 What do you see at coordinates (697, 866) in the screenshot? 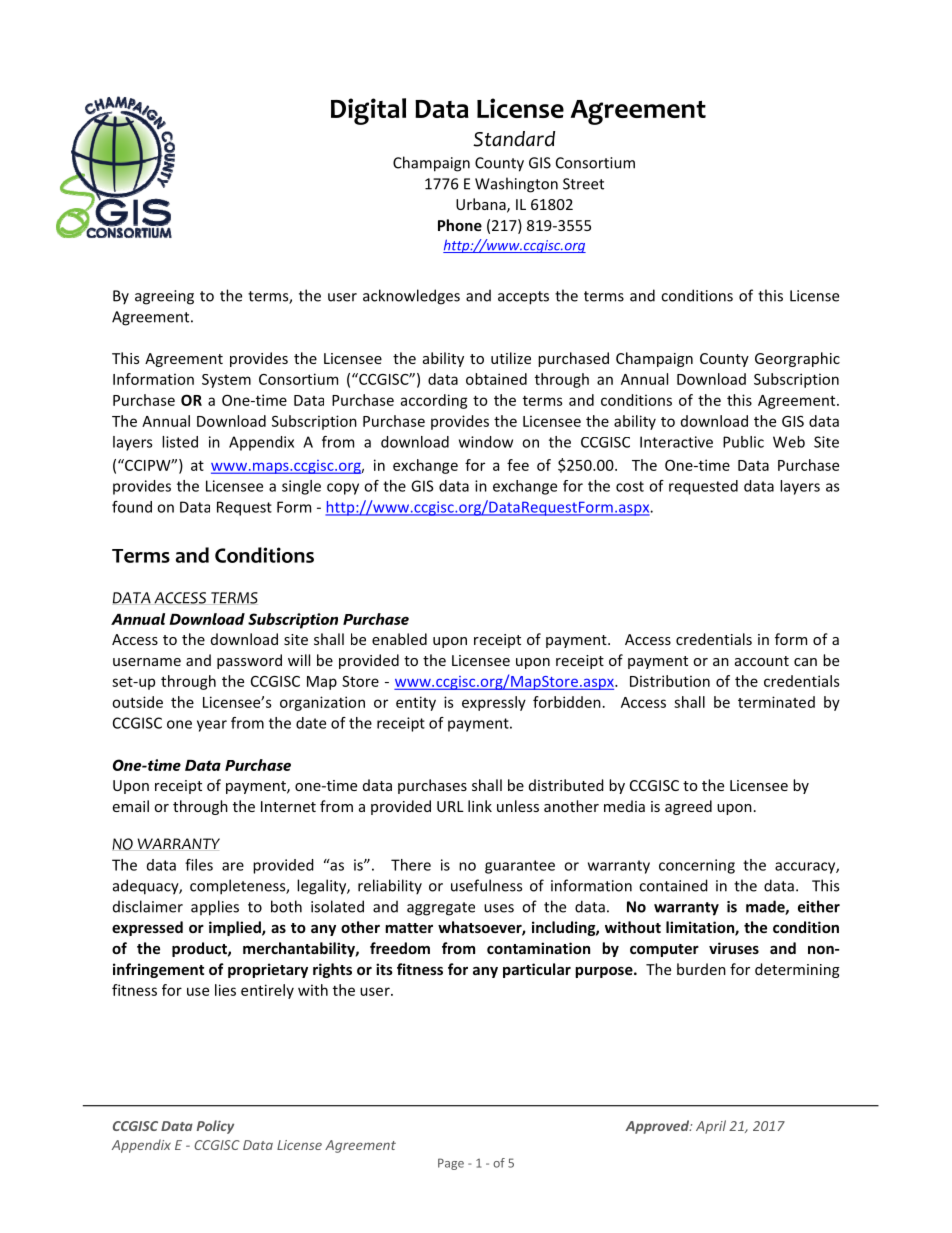
I see `concerning` at bounding box center [697, 866].
